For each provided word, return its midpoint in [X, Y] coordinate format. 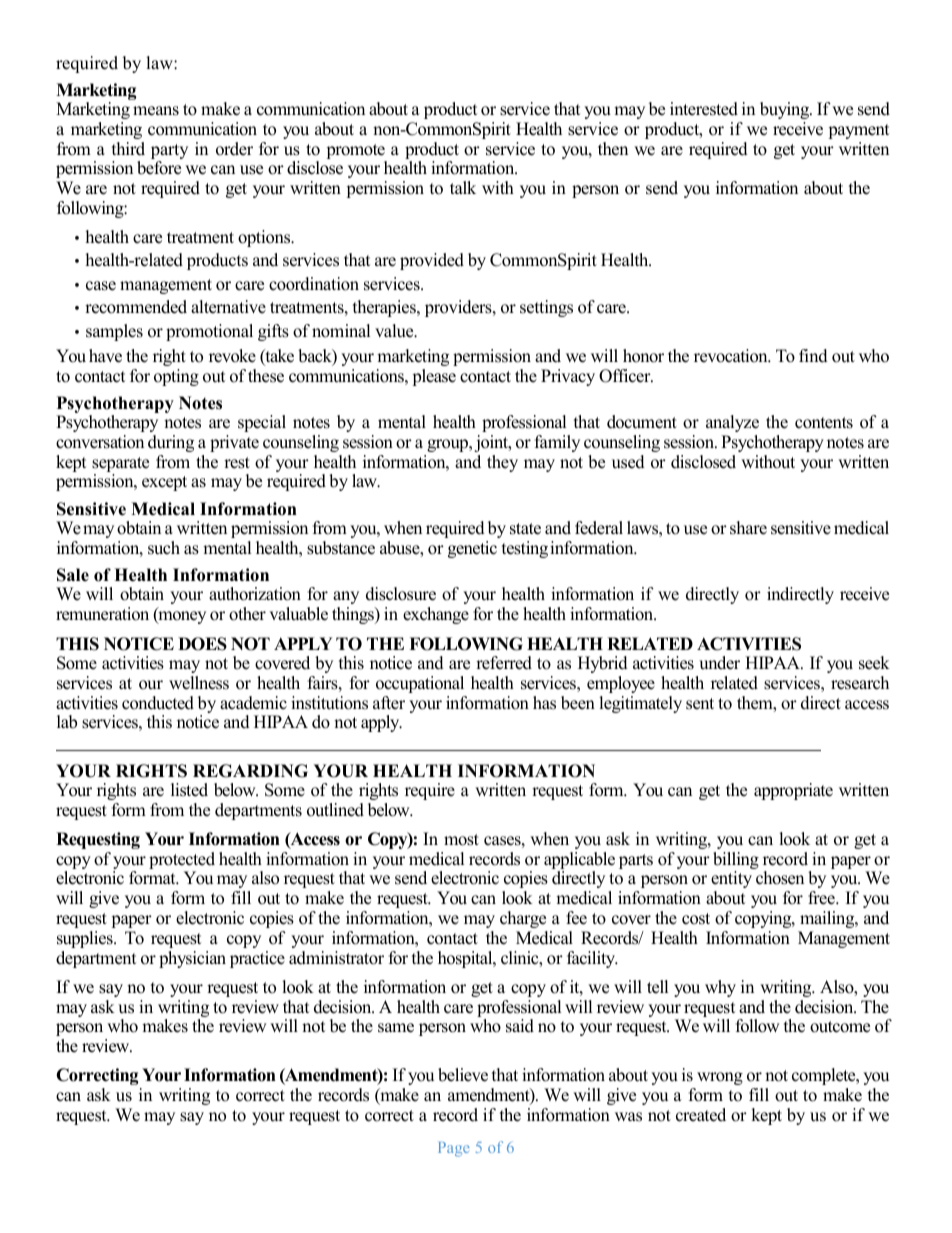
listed [189, 790]
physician [192, 959]
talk [463, 187]
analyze [732, 423]
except [164, 483]
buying [786, 110]
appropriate [793, 791]
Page [454, 1149]
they [502, 463]
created [701, 1115]
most [461, 840]
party [169, 153]
